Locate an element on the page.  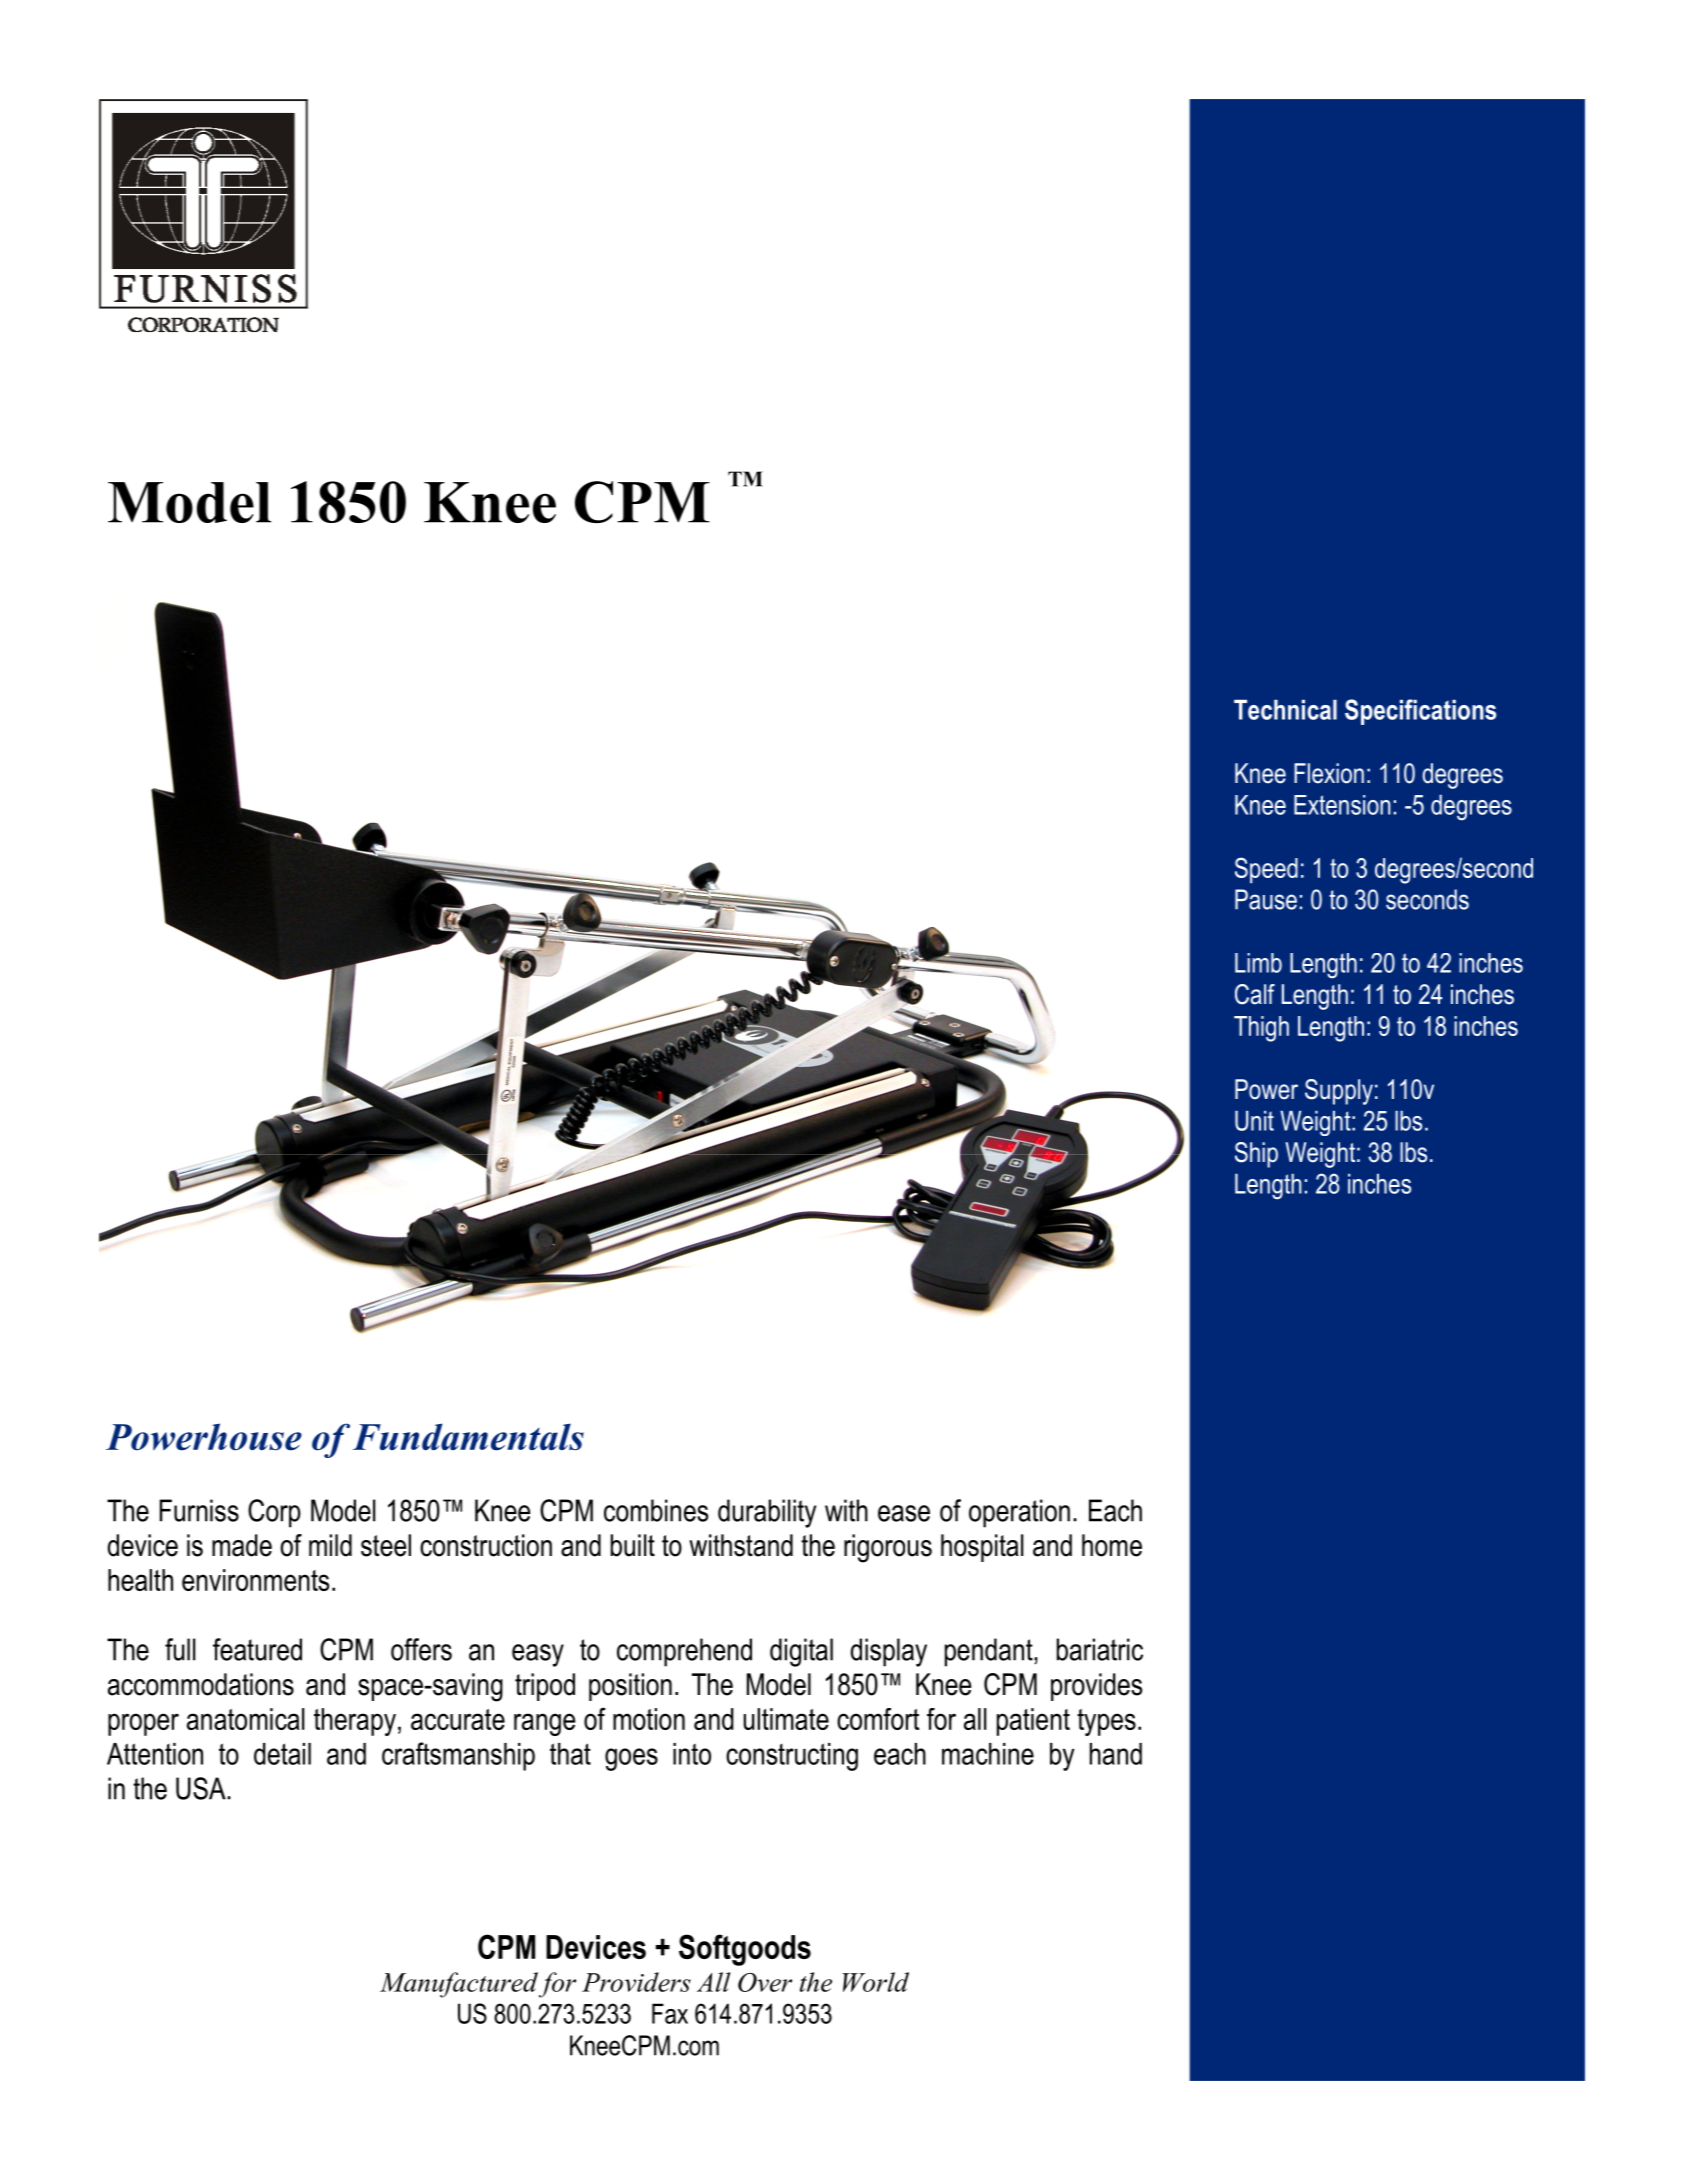
Technical is located at coordinates (1285, 710).
